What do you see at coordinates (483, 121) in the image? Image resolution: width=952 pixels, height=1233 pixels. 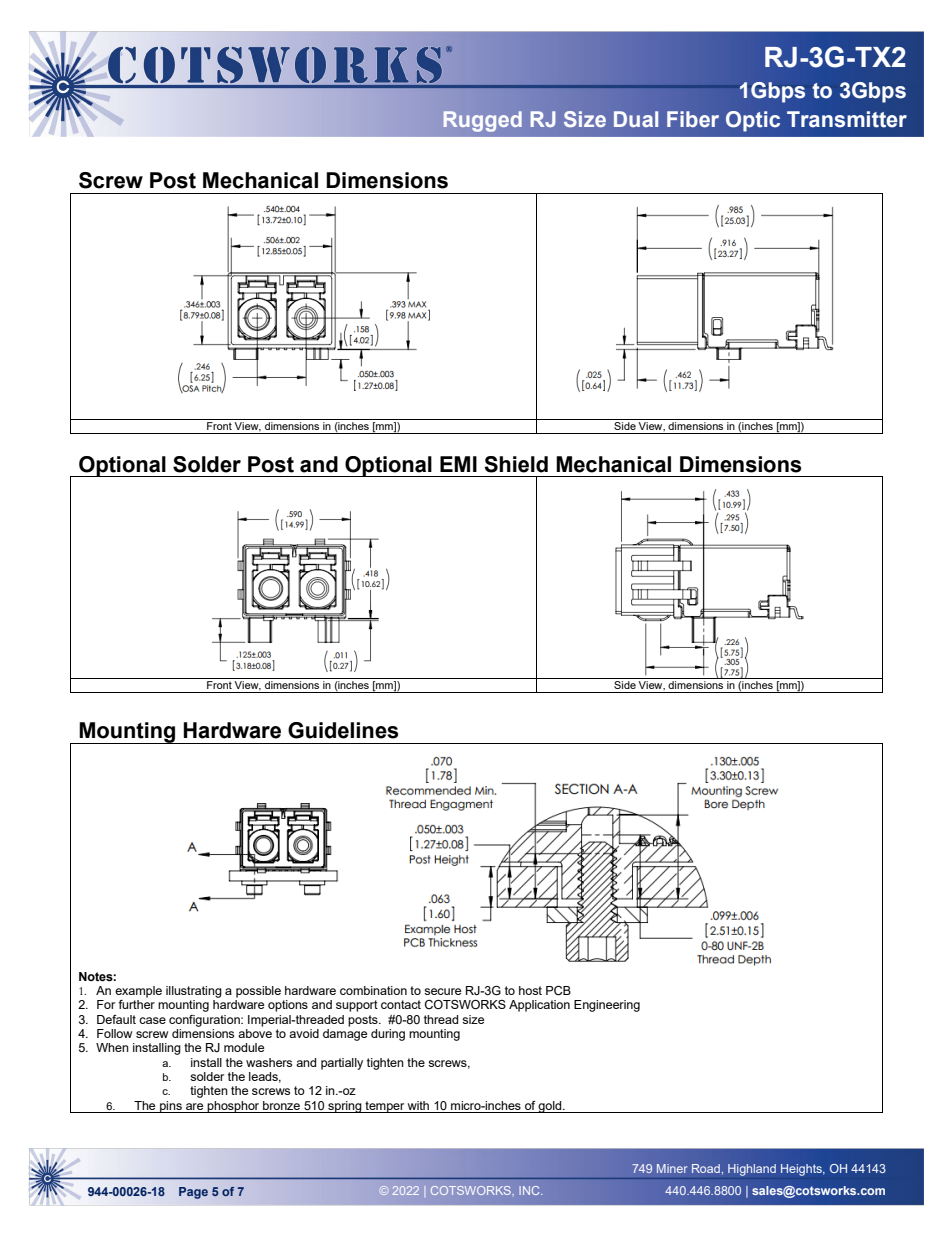 I see `Rugged` at bounding box center [483, 121].
